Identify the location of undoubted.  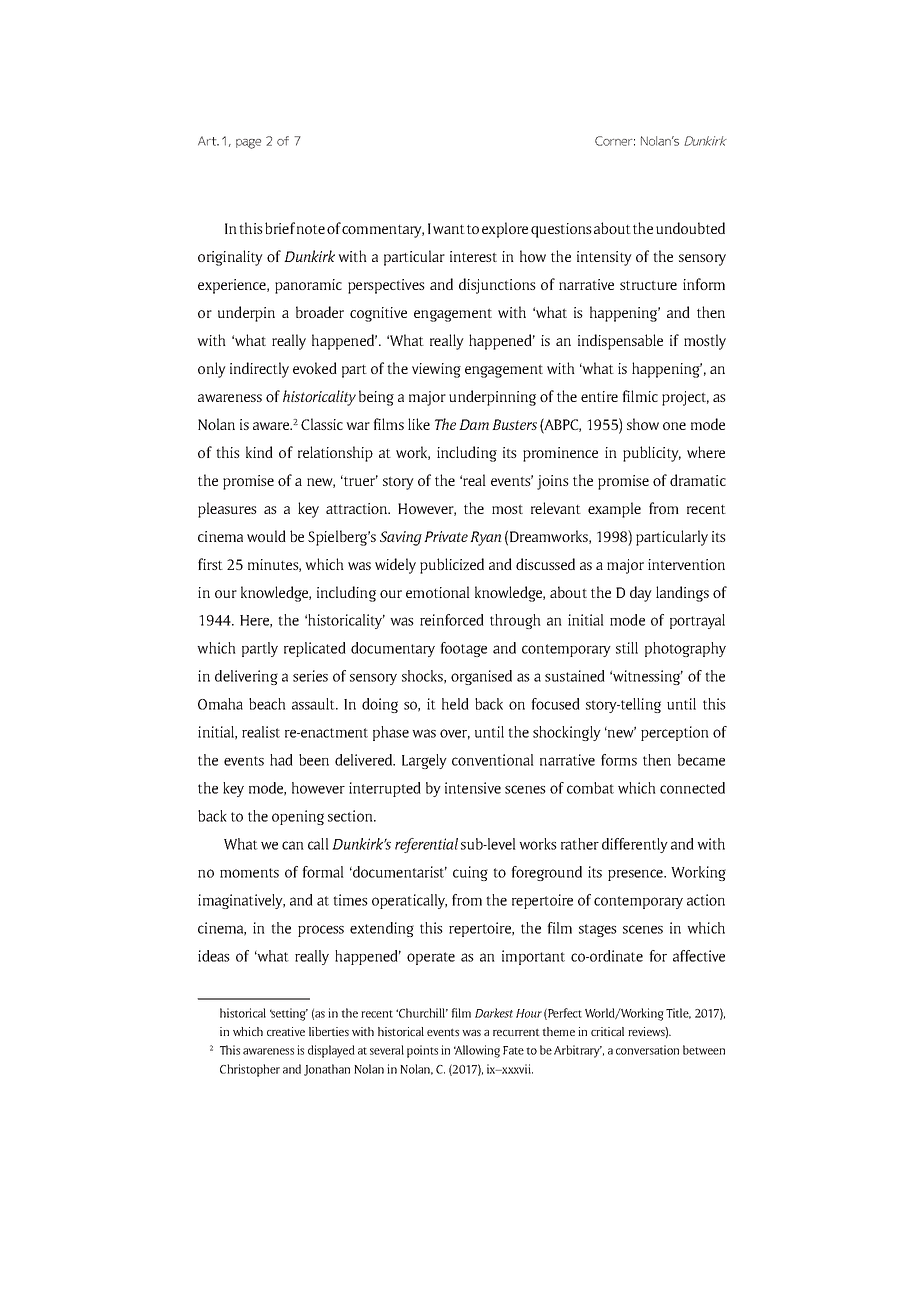
(690, 228).
